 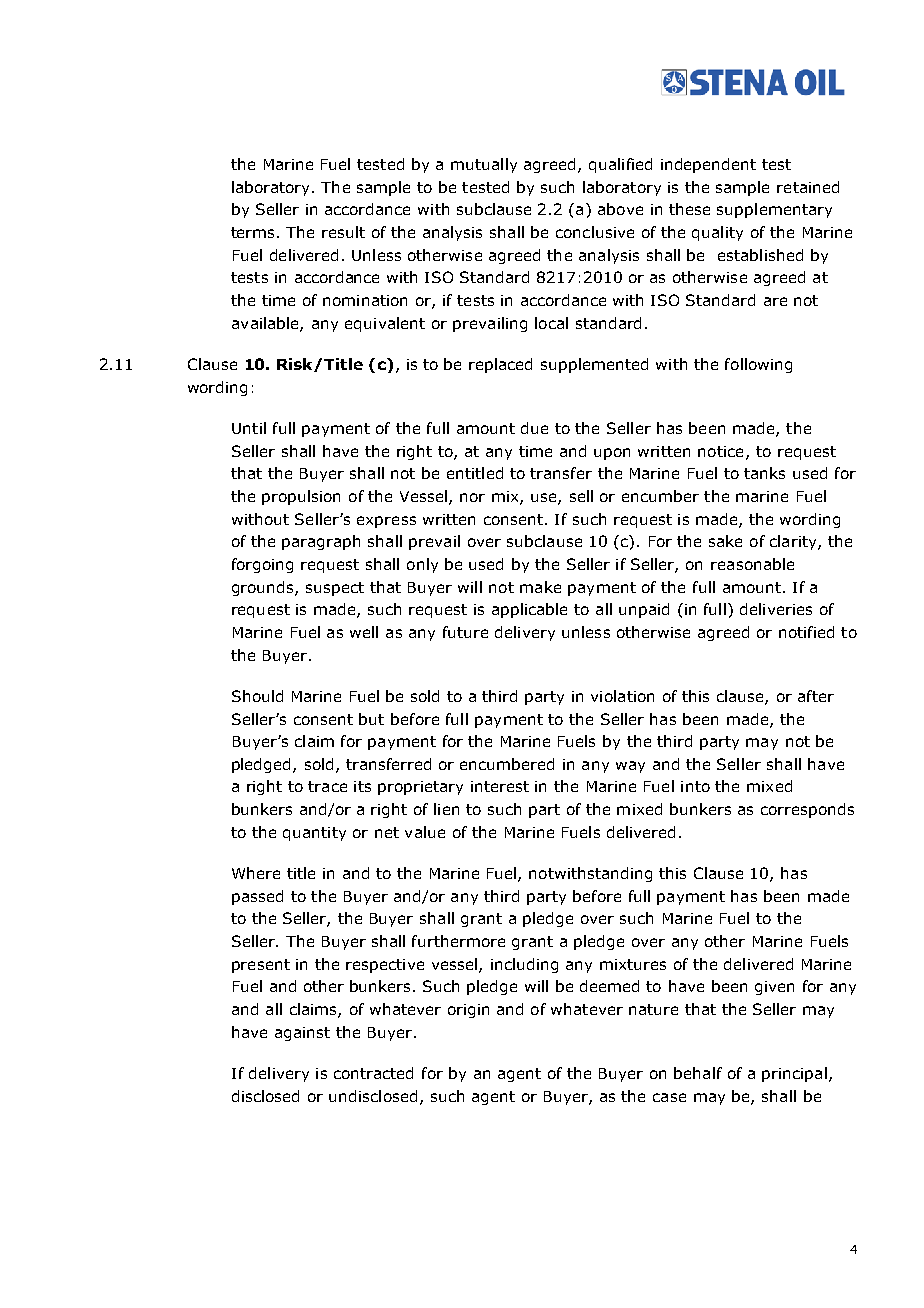 What do you see at coordinates (468, 1011) in the screenshot?
I see `origin` at bounding box center [468, 1011].
